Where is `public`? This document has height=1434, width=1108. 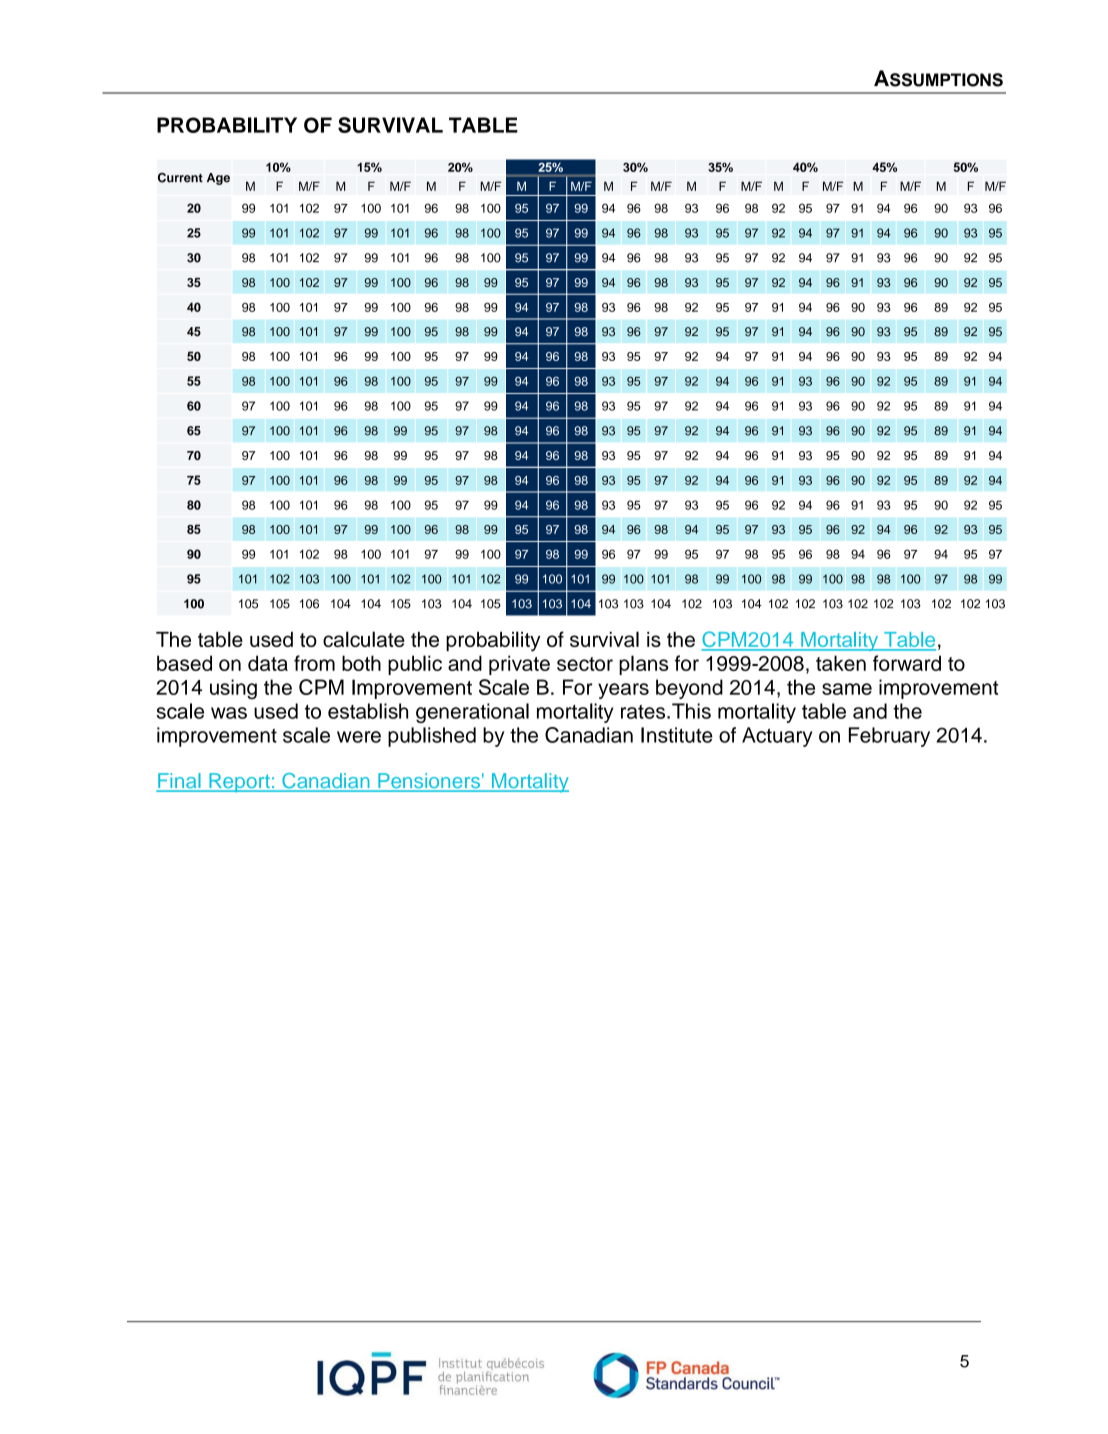 public is located at coordinates (415, 665).
